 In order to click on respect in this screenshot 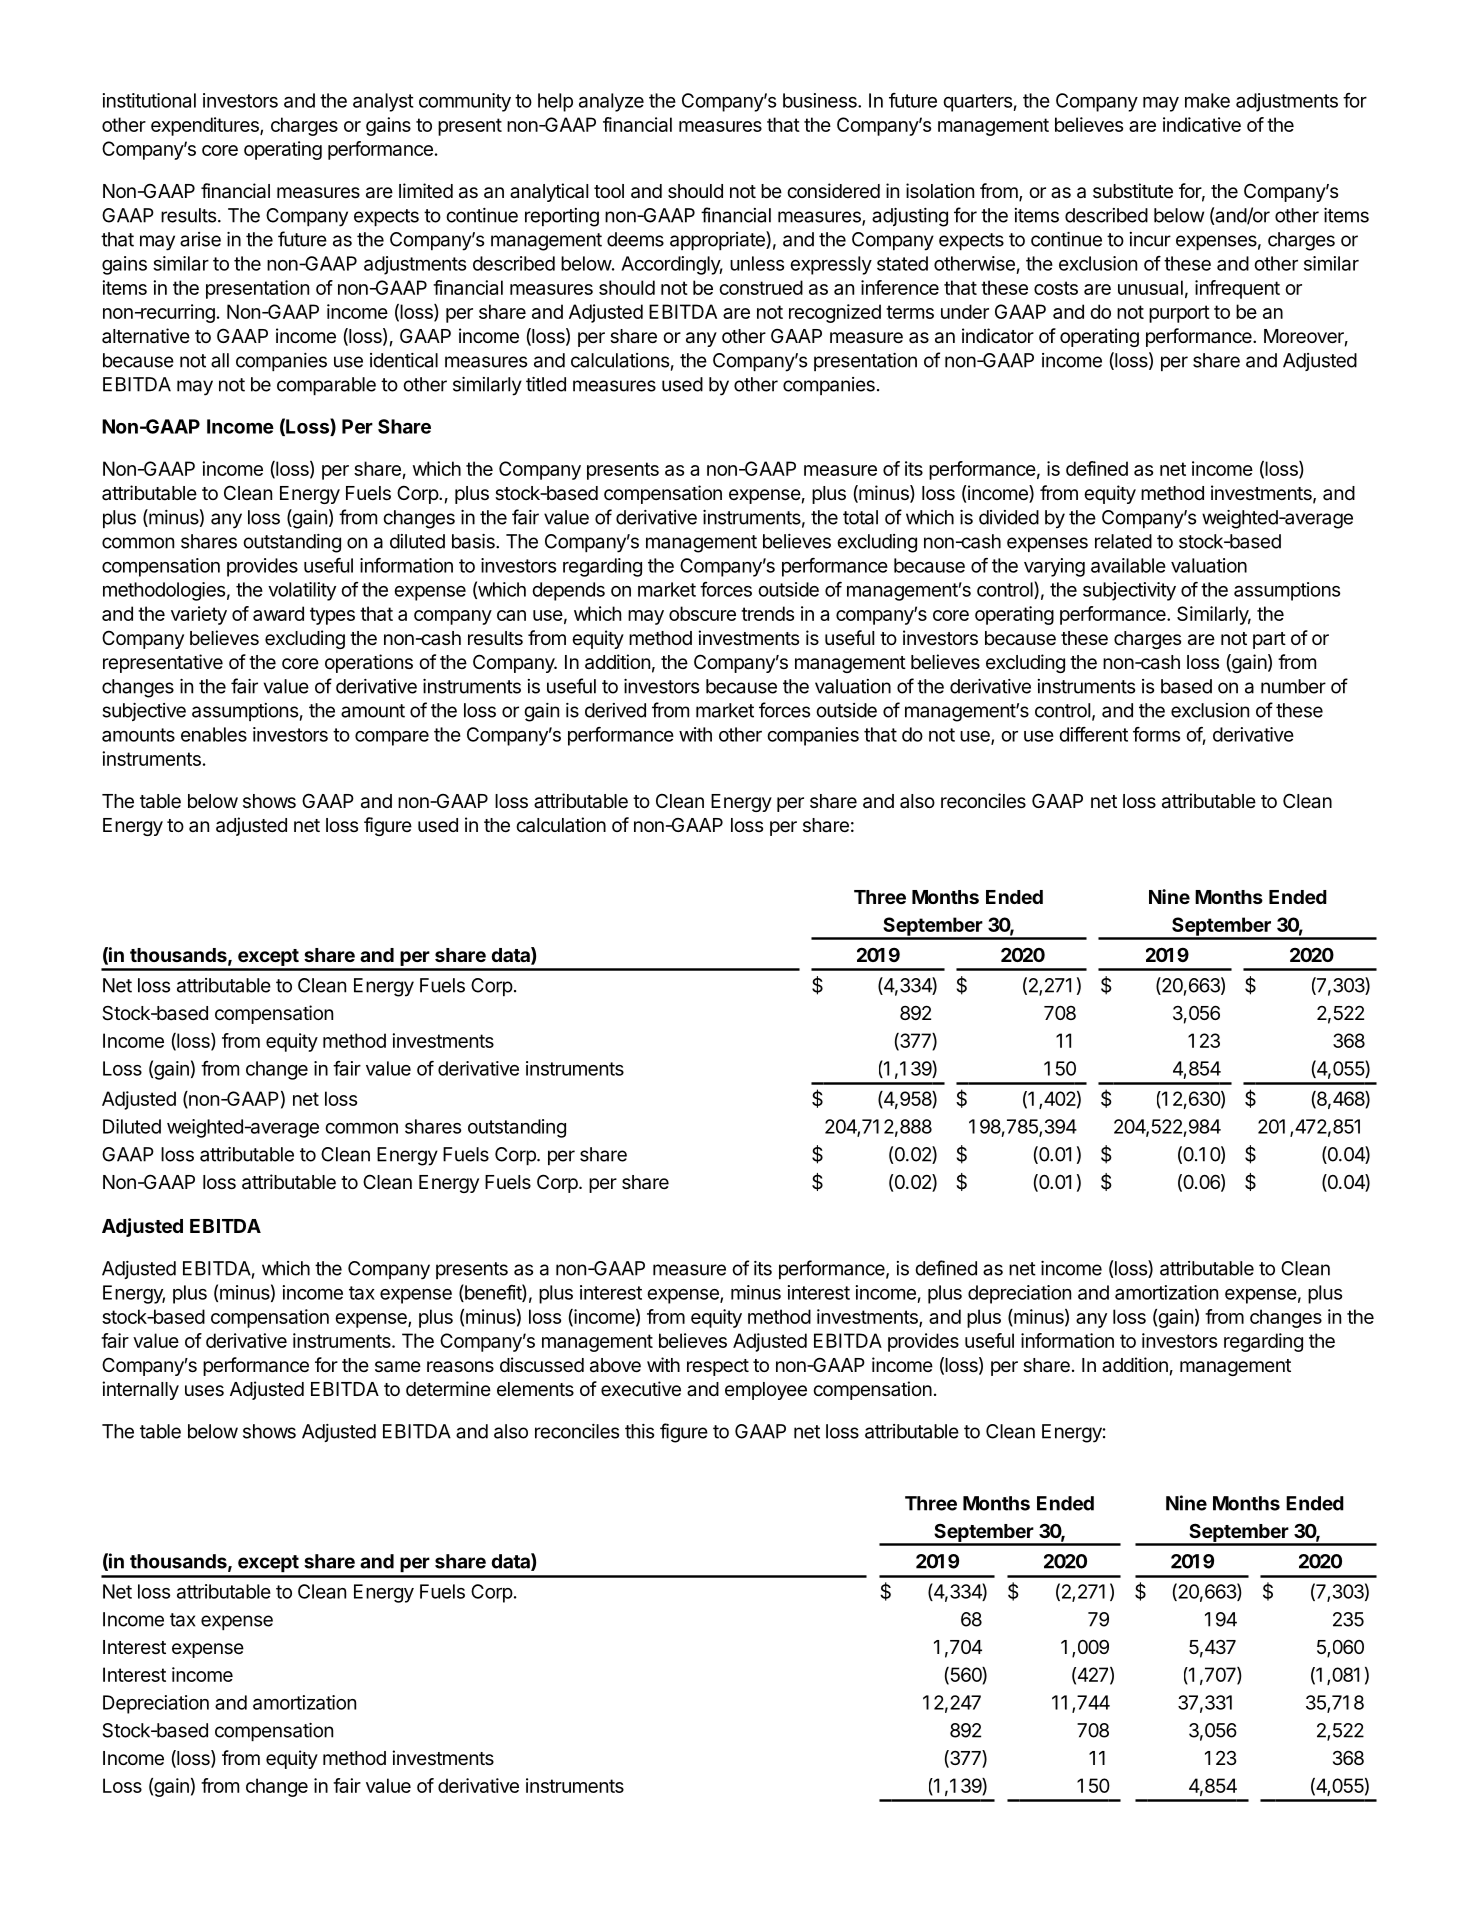, I will do `click(718, 1367)`.
